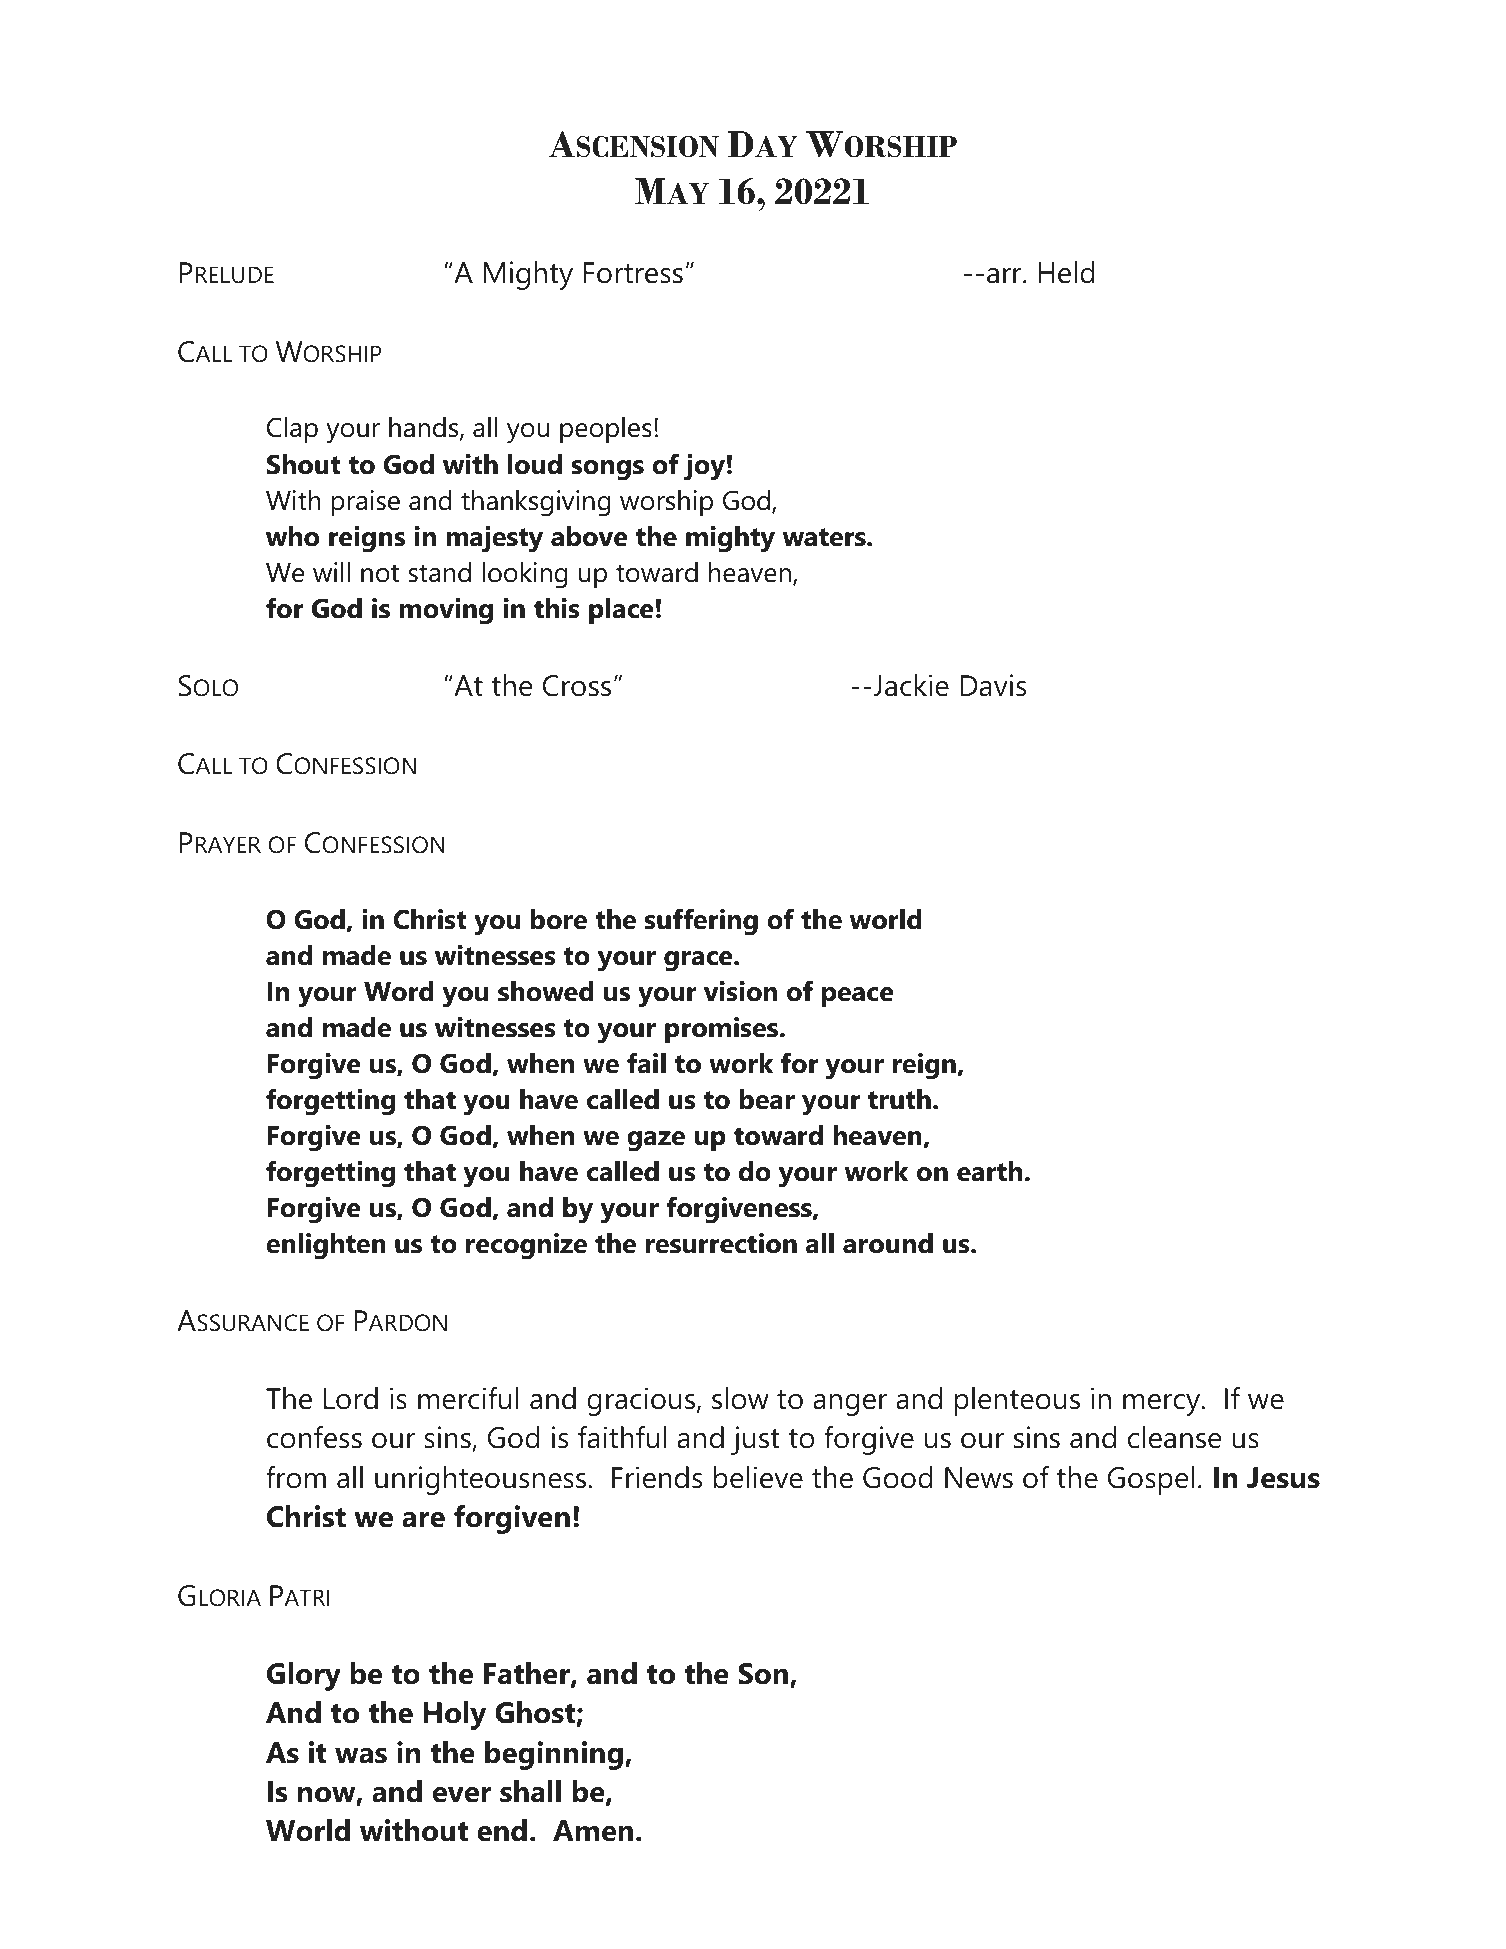 The height and width of the screenshot is (1949, 1506). Describe the element at coordinates (326, 1246) in the screenshot. I see `enlighten` at that location.
